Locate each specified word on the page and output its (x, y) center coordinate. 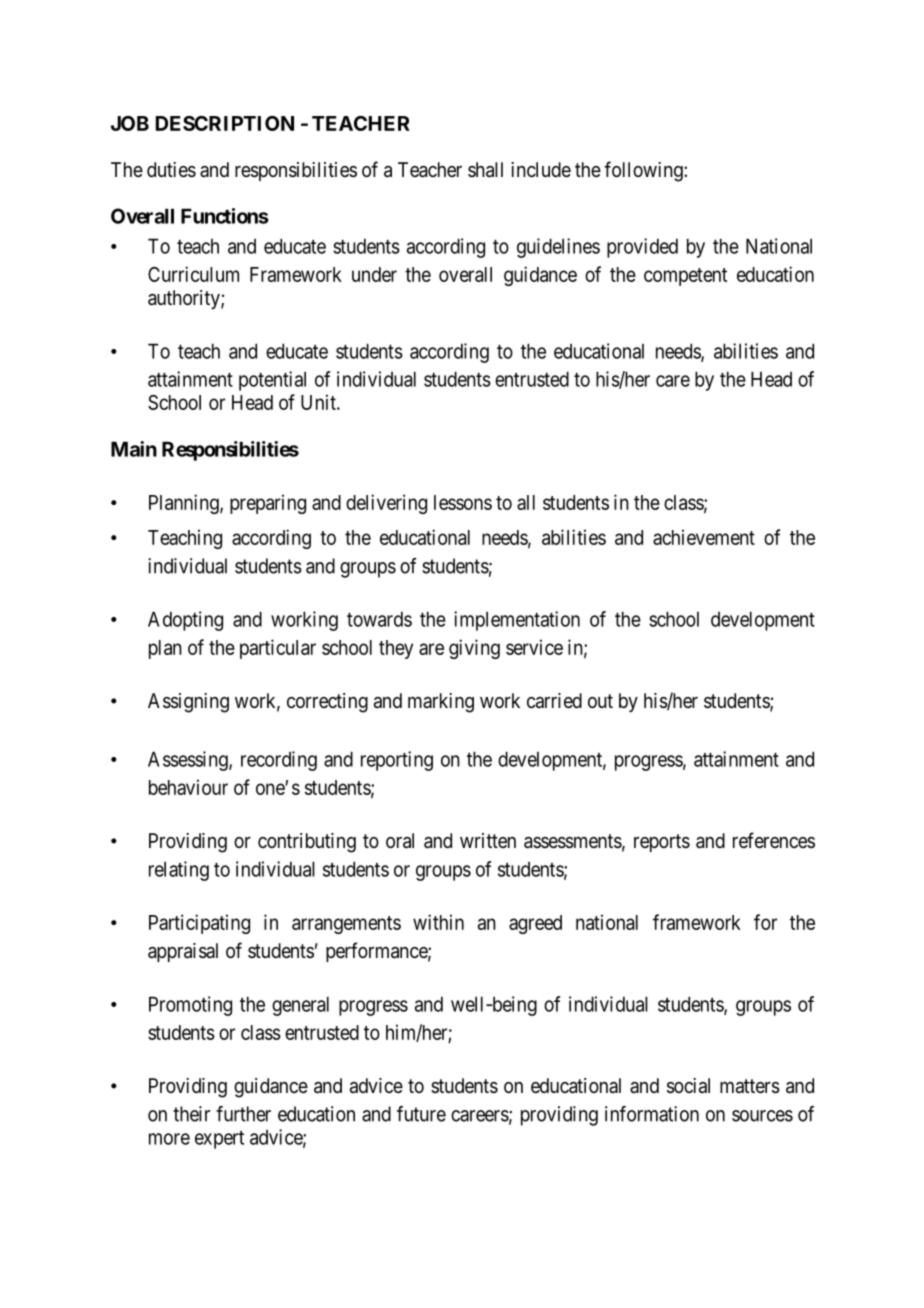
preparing (268, 504)
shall (485, 170)
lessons (463, 502)
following (644, 171)
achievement (704, 537)
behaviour (188, 787)
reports (662, 843)
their (191, 1114)
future (421, 1114)
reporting (397, 761)
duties (171, 170)
